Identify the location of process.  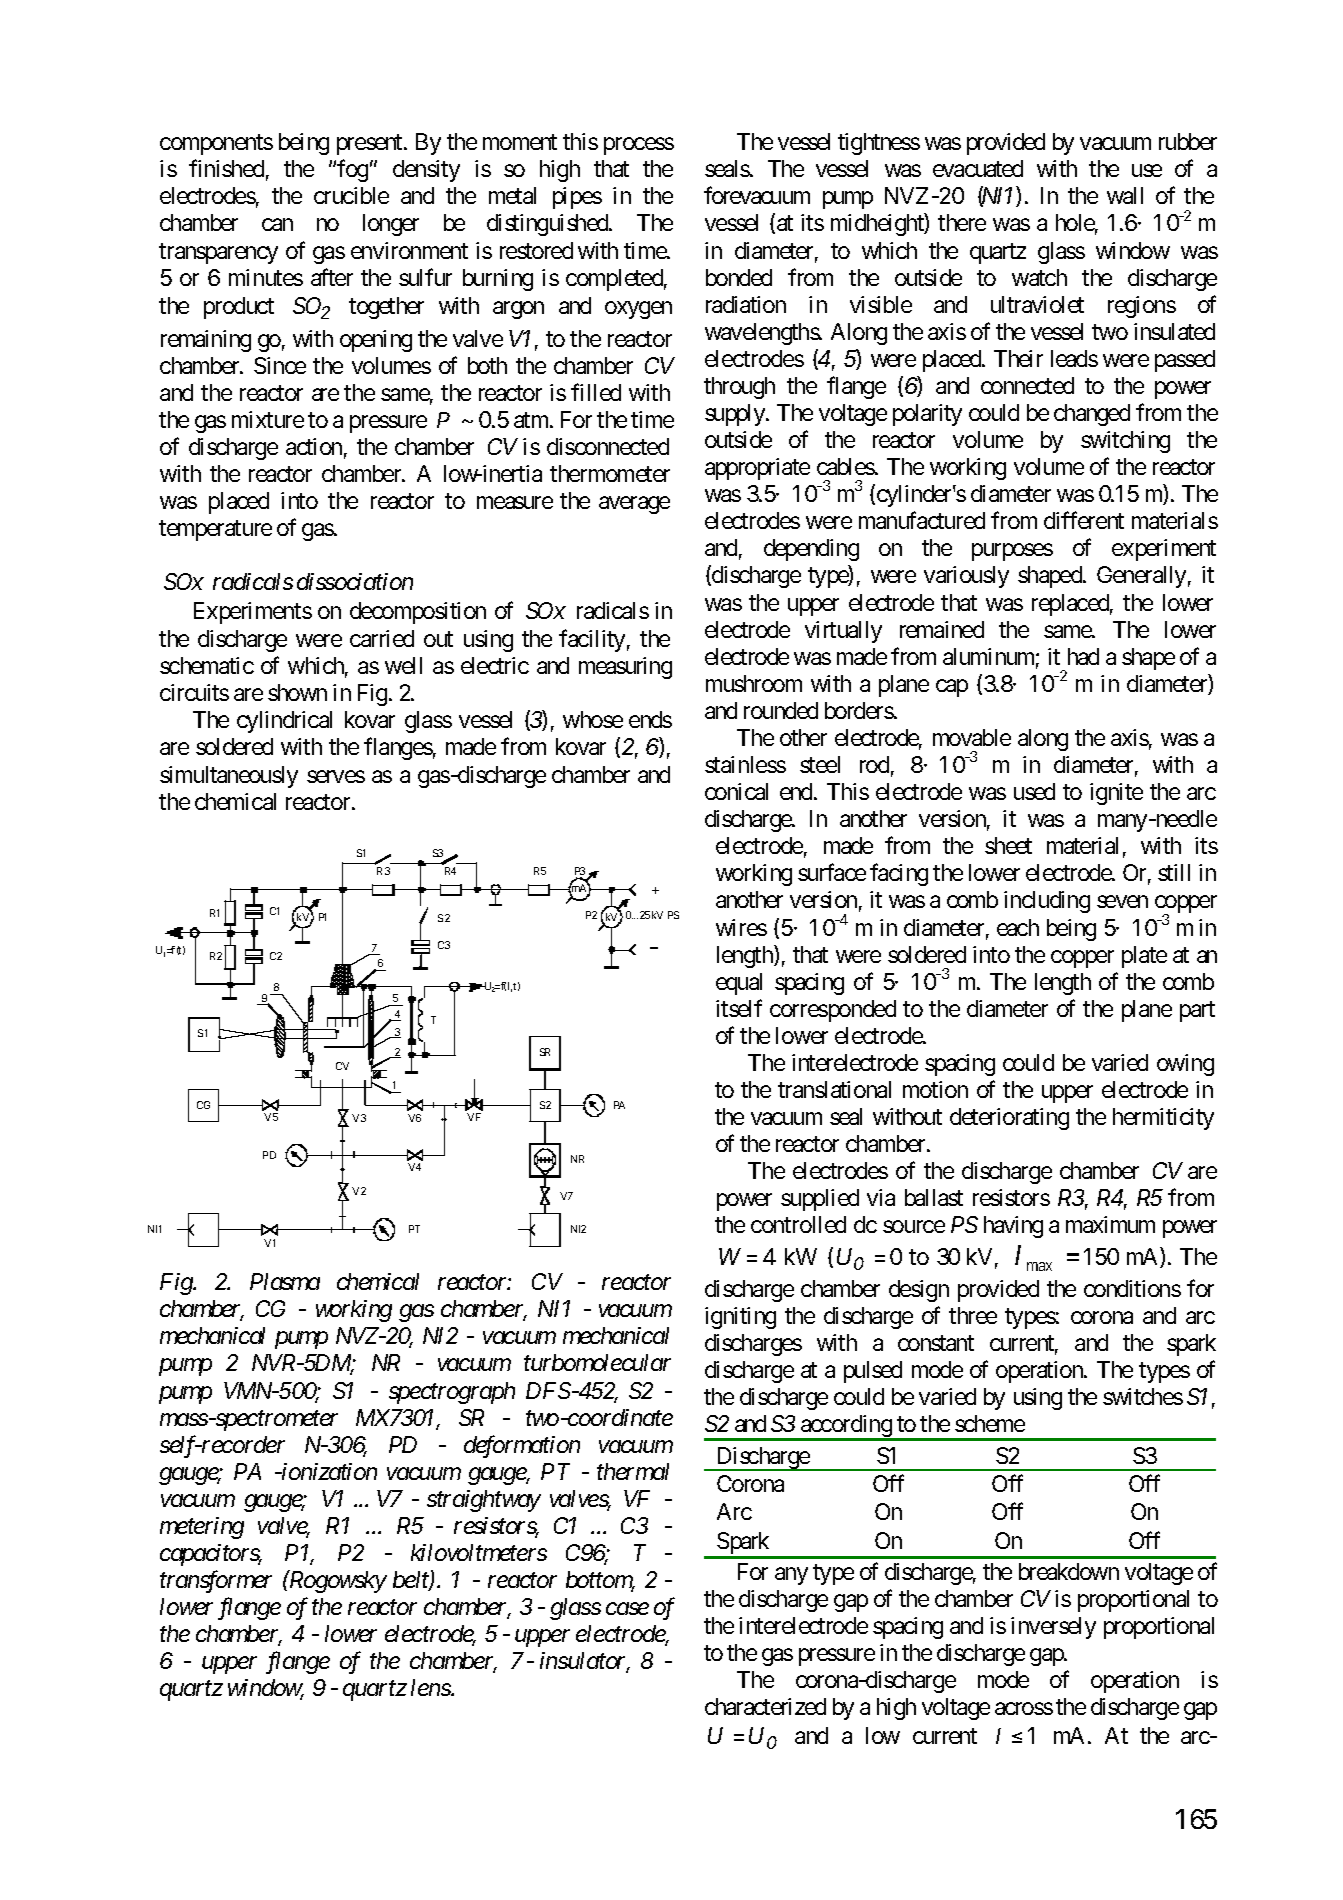
(639, 146).
